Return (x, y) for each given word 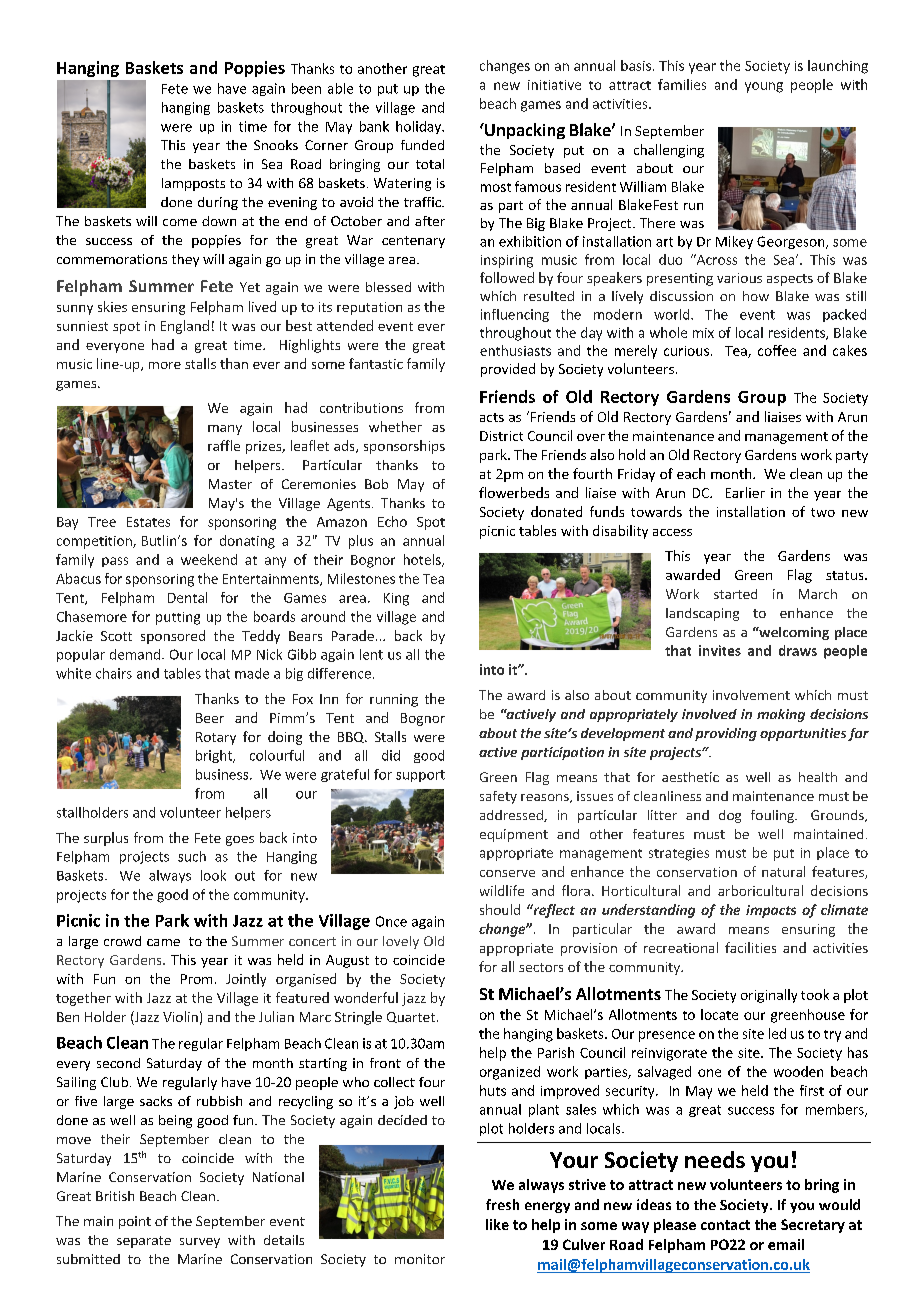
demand (135, 654)
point (135, 1222)
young (764, 87)
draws (798, 650)
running (394, 700)
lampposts (193, 184)
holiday (420, 127)
